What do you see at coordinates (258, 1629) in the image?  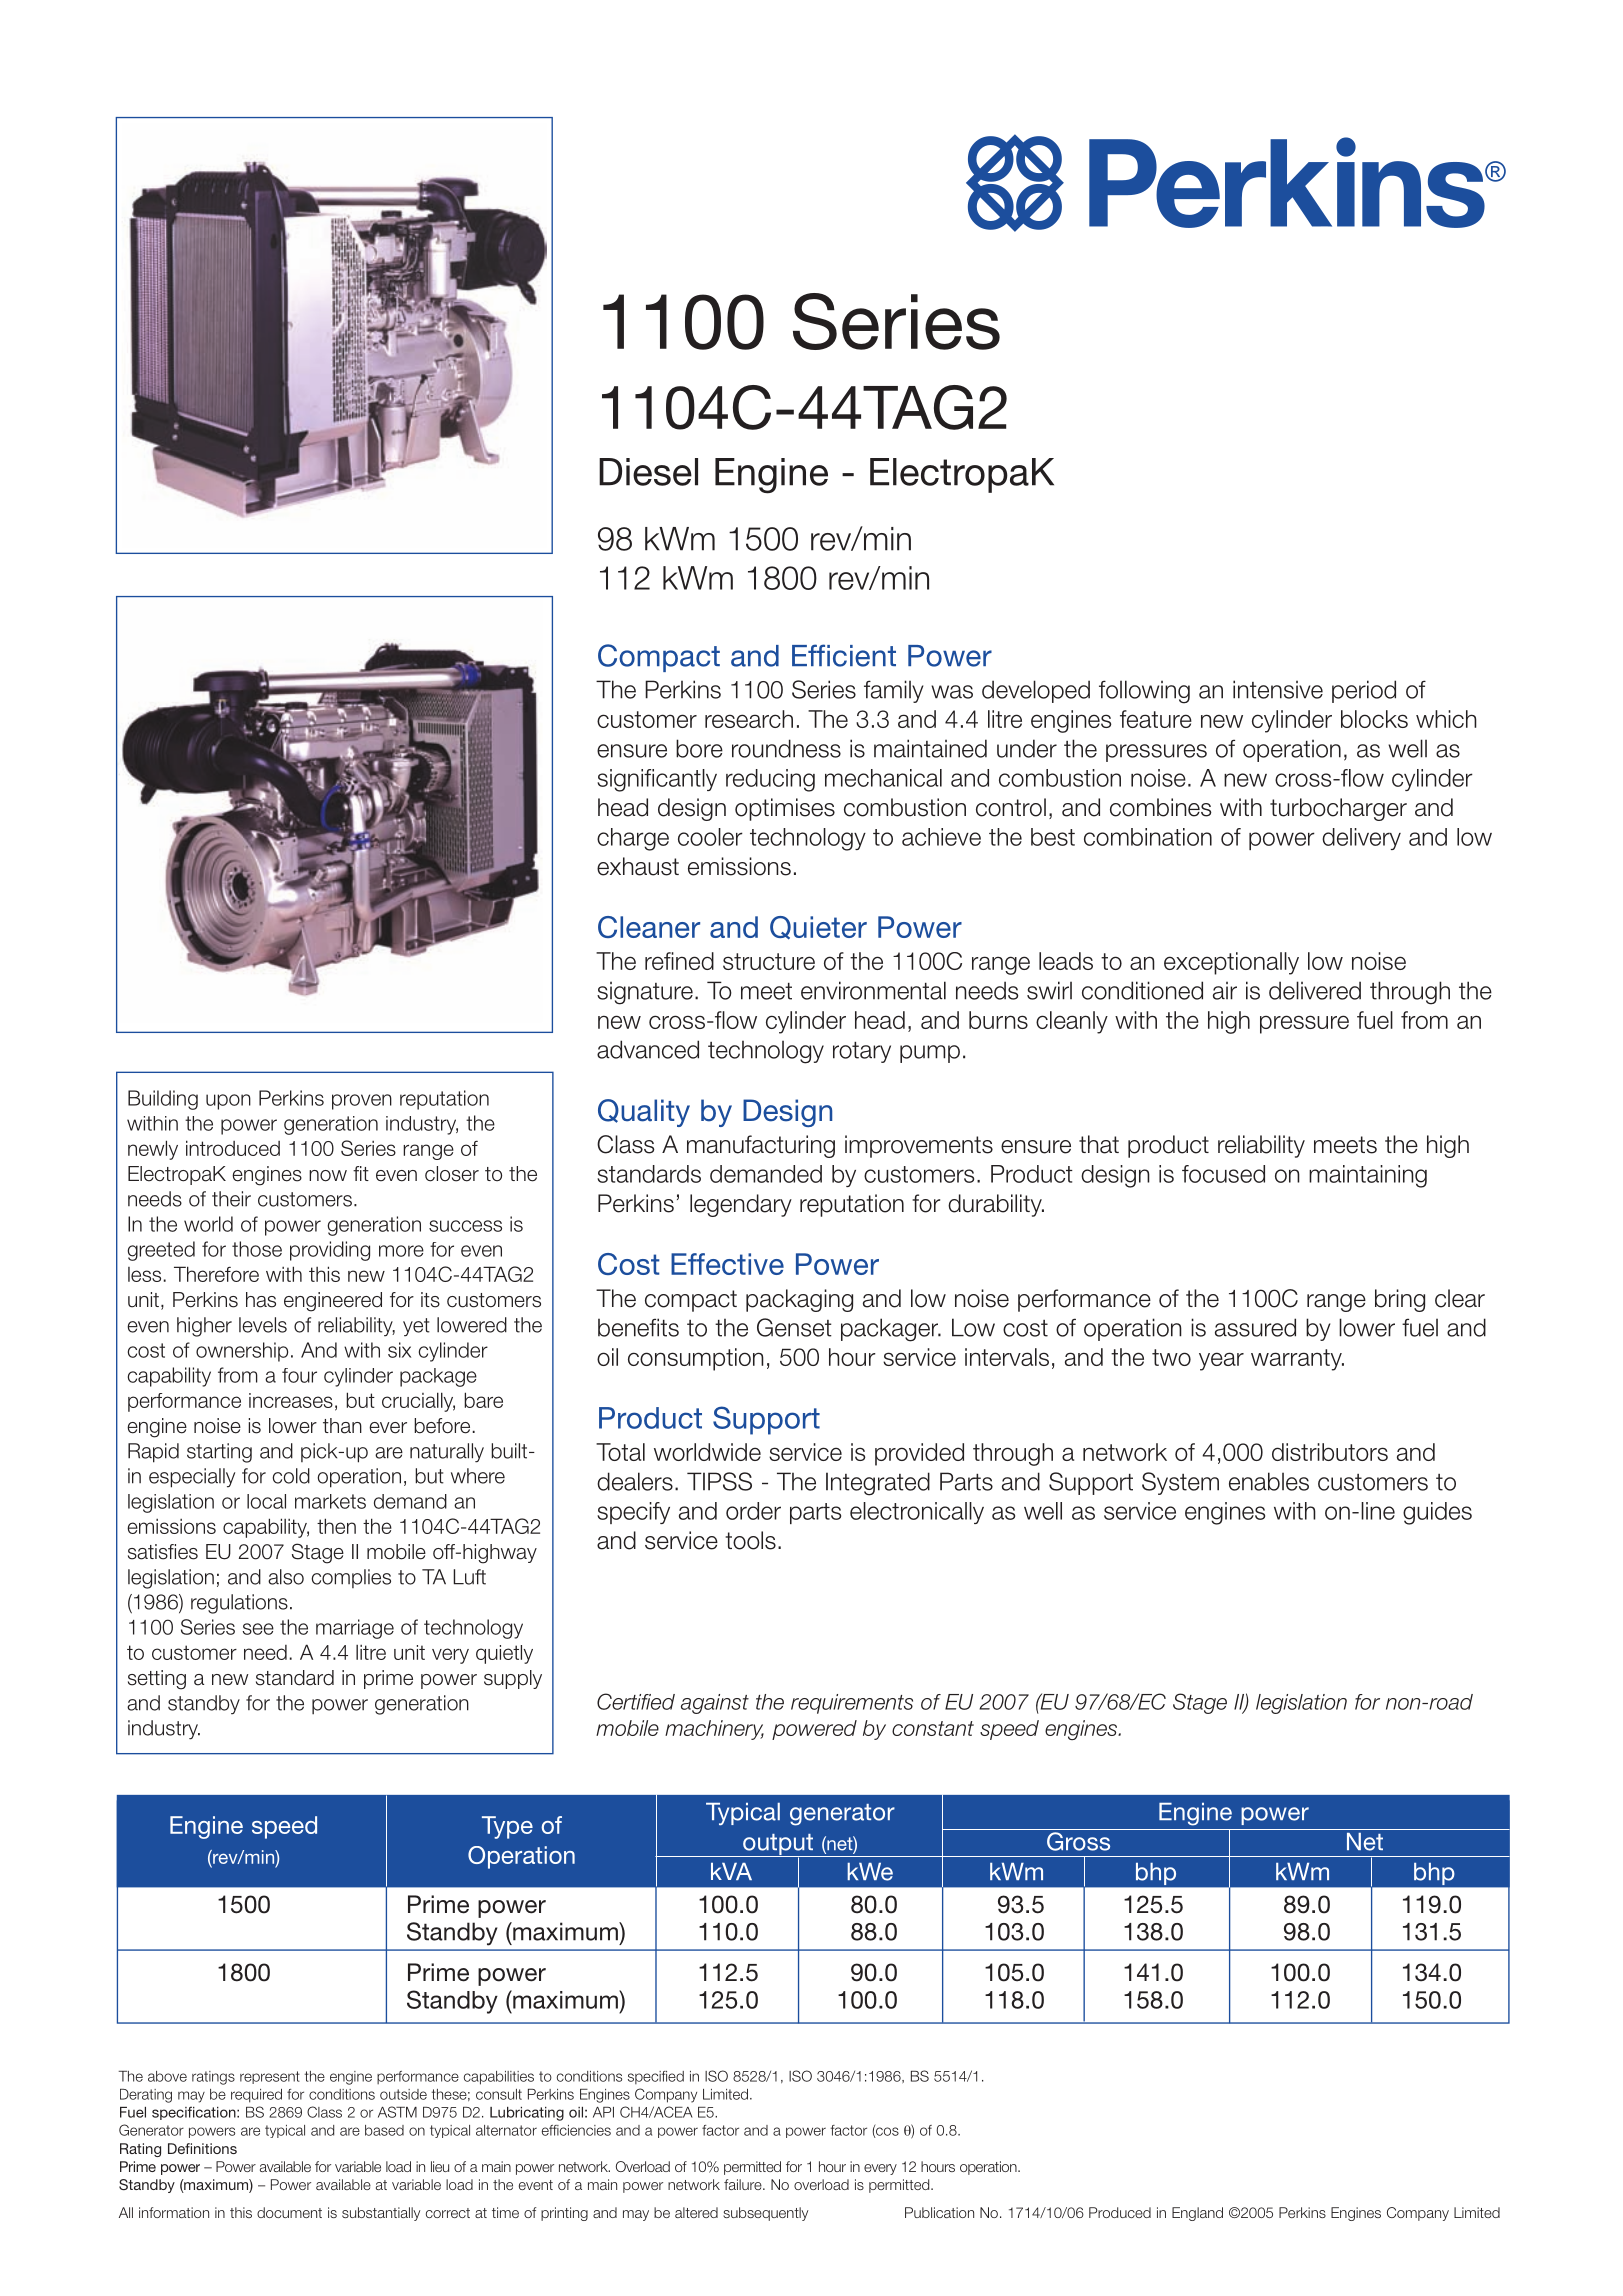 I see `see` at bounding box center [258, 1629].
